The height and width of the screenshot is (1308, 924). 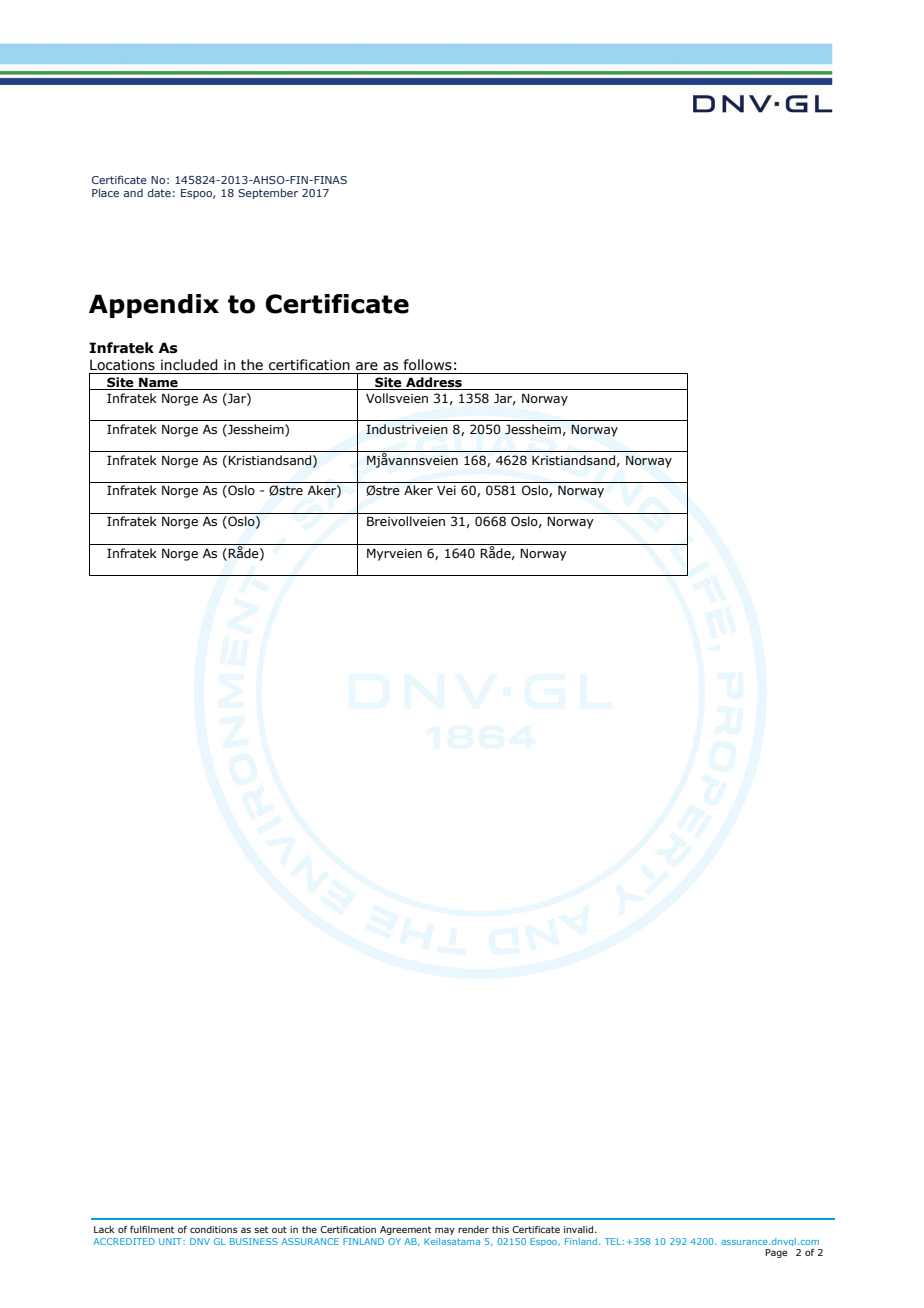 What do you see at coordinates (500, 1229) in the screenshot?
I see `this` at bounding box center [500, 1229].
